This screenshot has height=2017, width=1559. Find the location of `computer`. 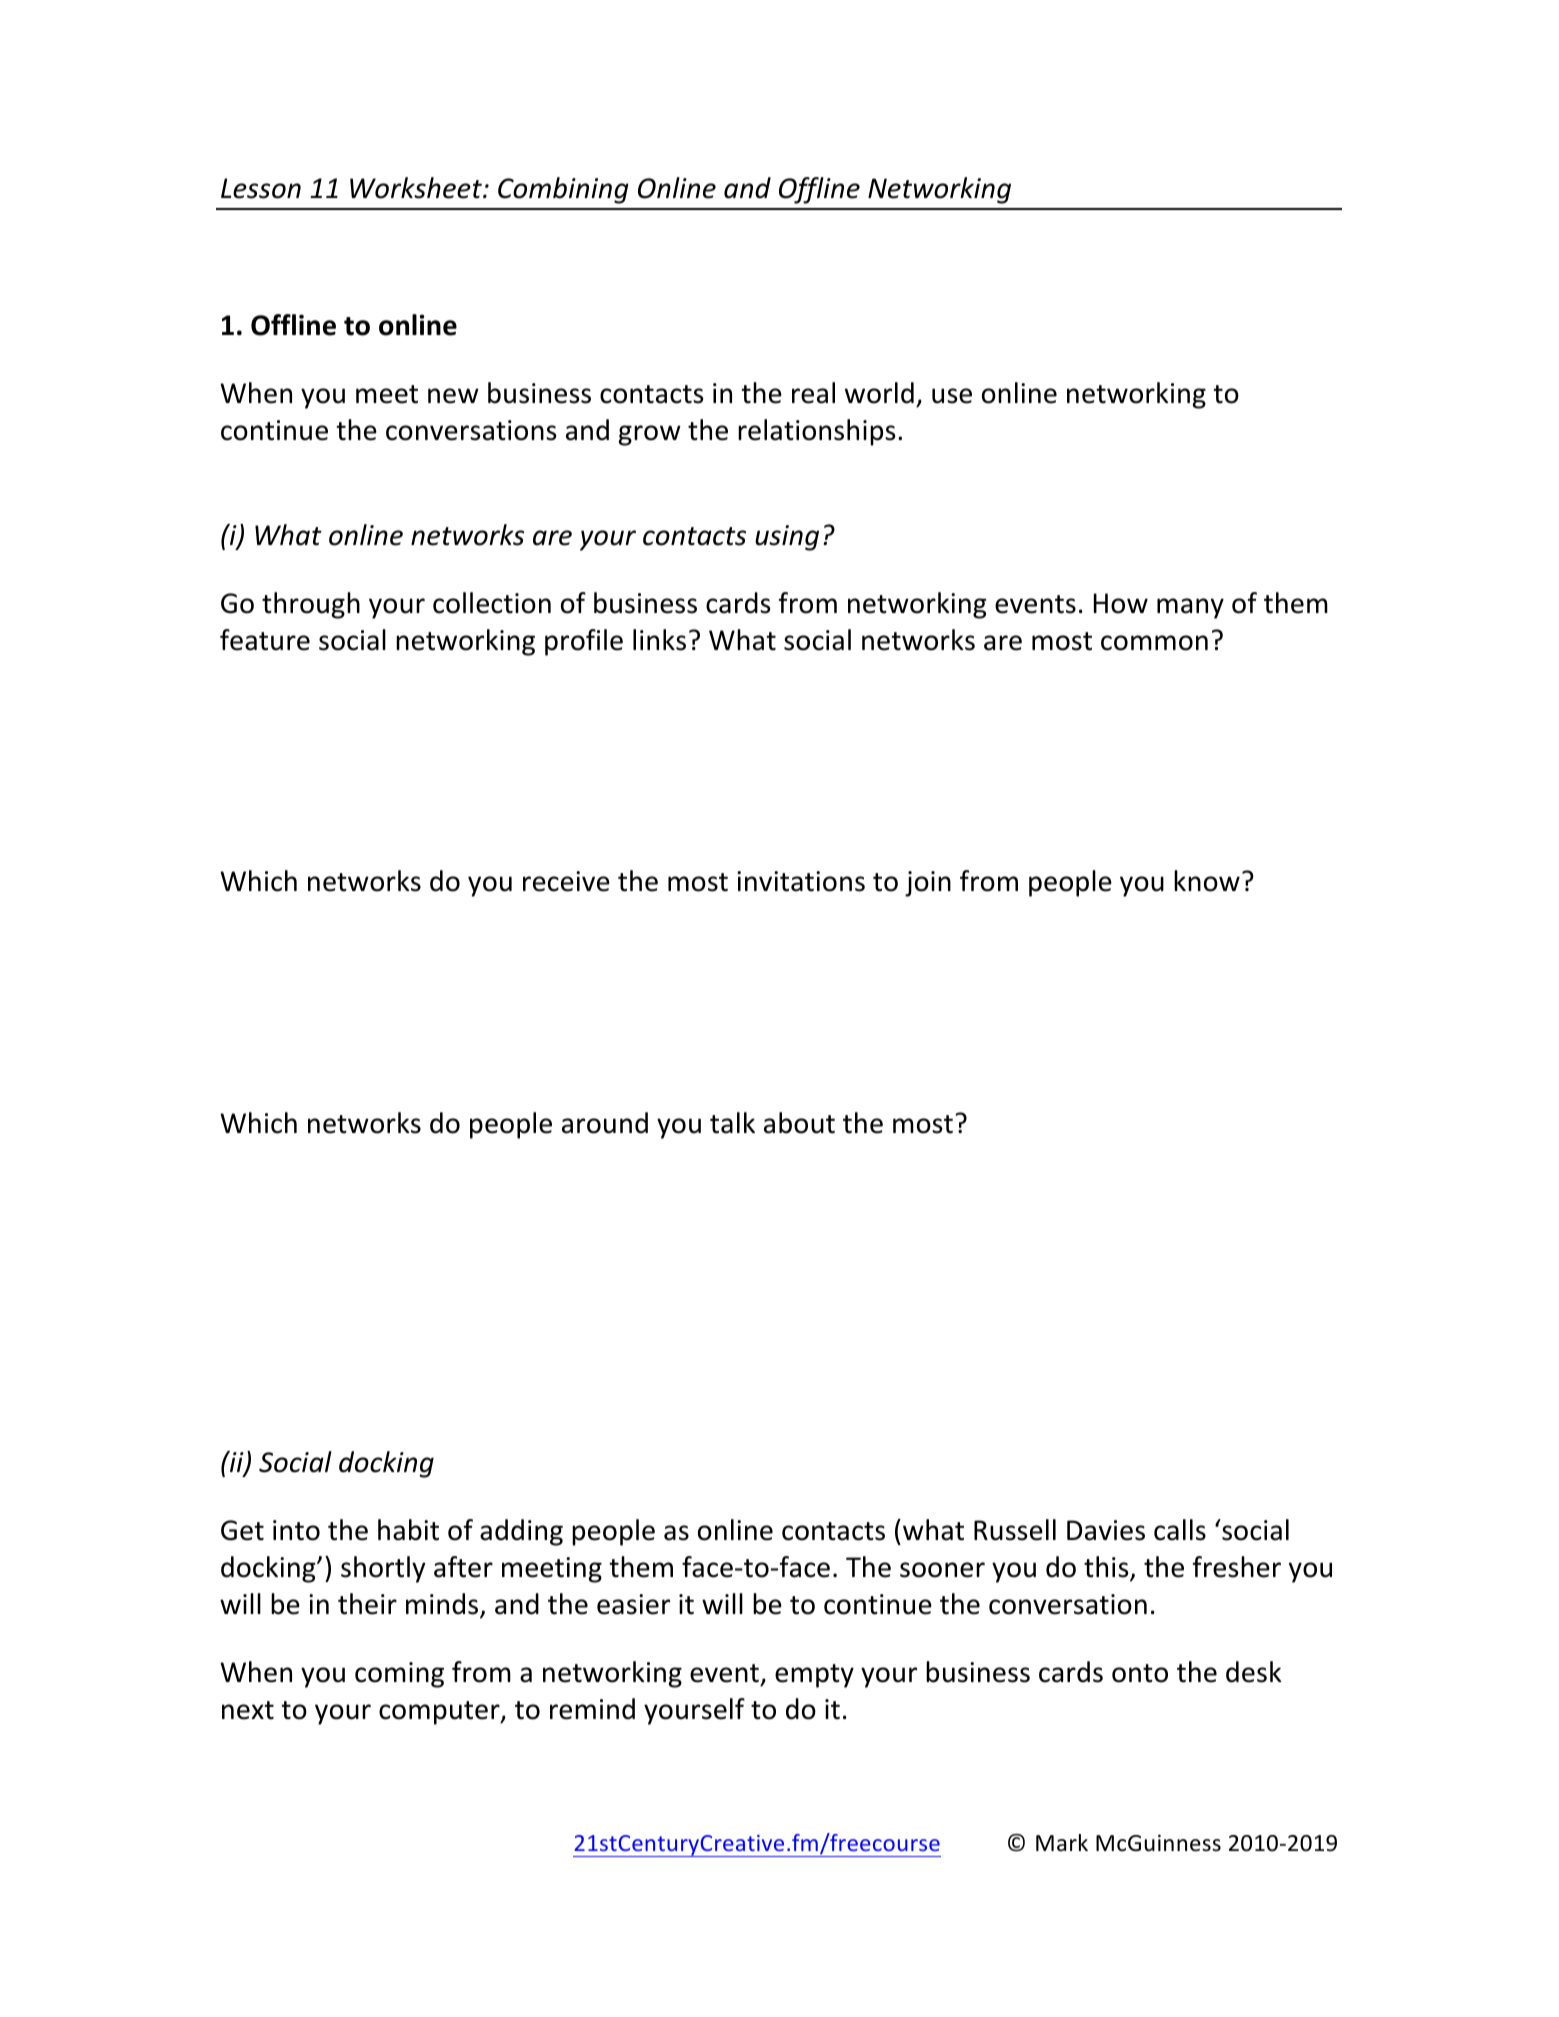

computer is located at coordinates (440, 1713).
